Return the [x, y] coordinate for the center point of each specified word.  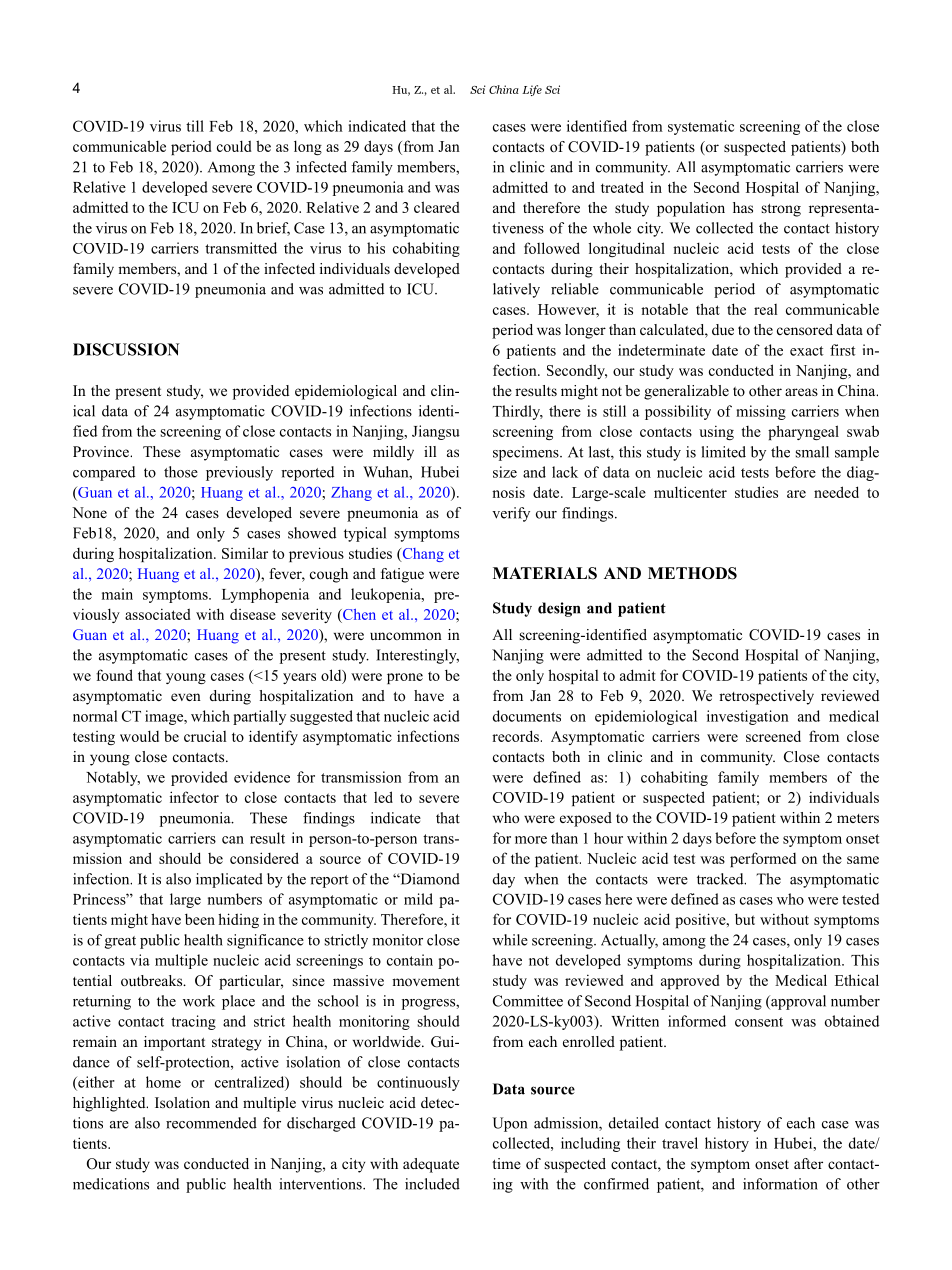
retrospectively [766, 697]
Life [532, 90]
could [234, 146]
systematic [701, 127]
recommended [211, 1123]
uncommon [406, 636]
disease [253, 614]
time [506, 1163]
